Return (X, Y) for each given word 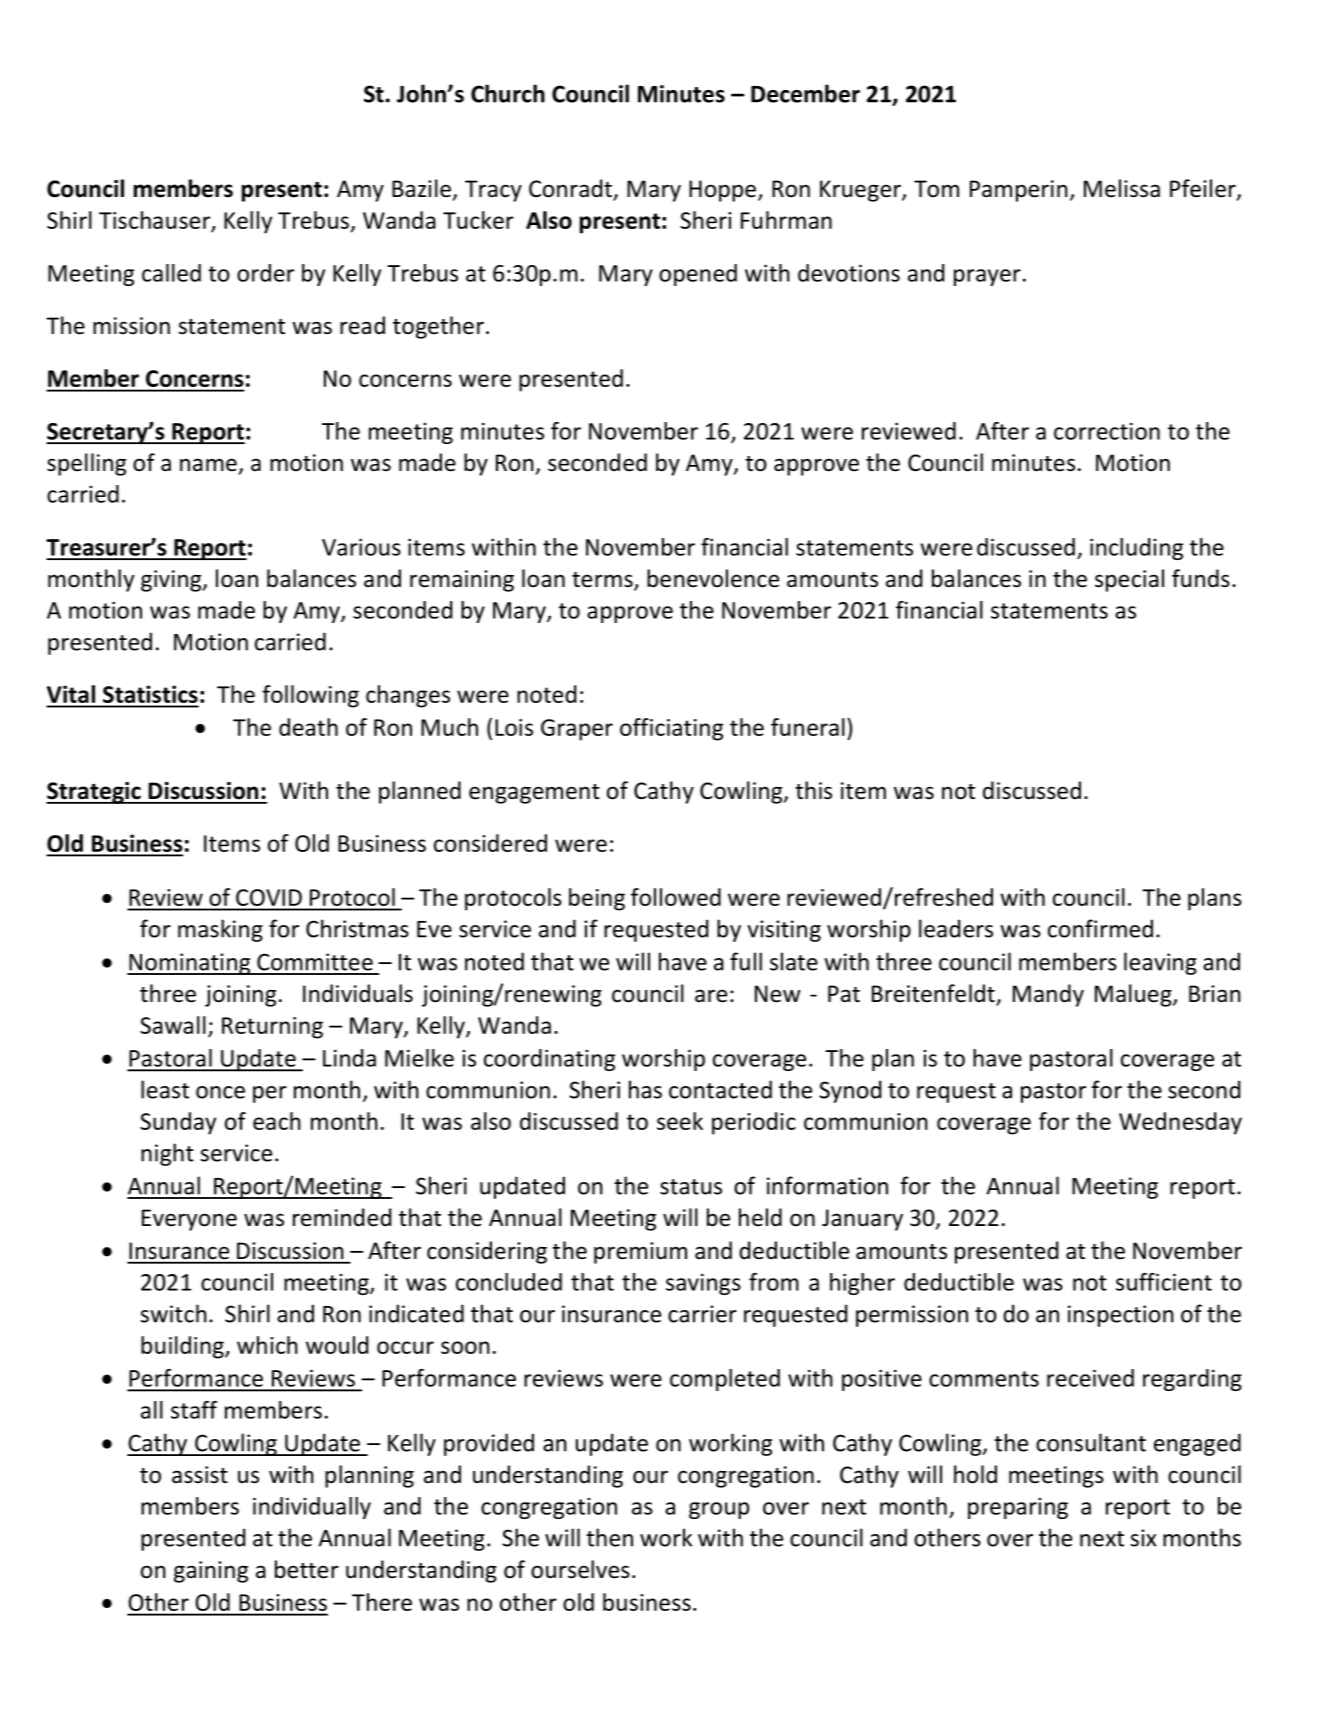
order (265, 273)
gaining (211, 1572)
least (165, 1089)
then (609, 1537)
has (645, 1089)
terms (603, 581)
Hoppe (722, 191)
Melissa (1122, 188)
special (1129, 580)
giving (172, 581)
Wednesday (1180, 1123)
